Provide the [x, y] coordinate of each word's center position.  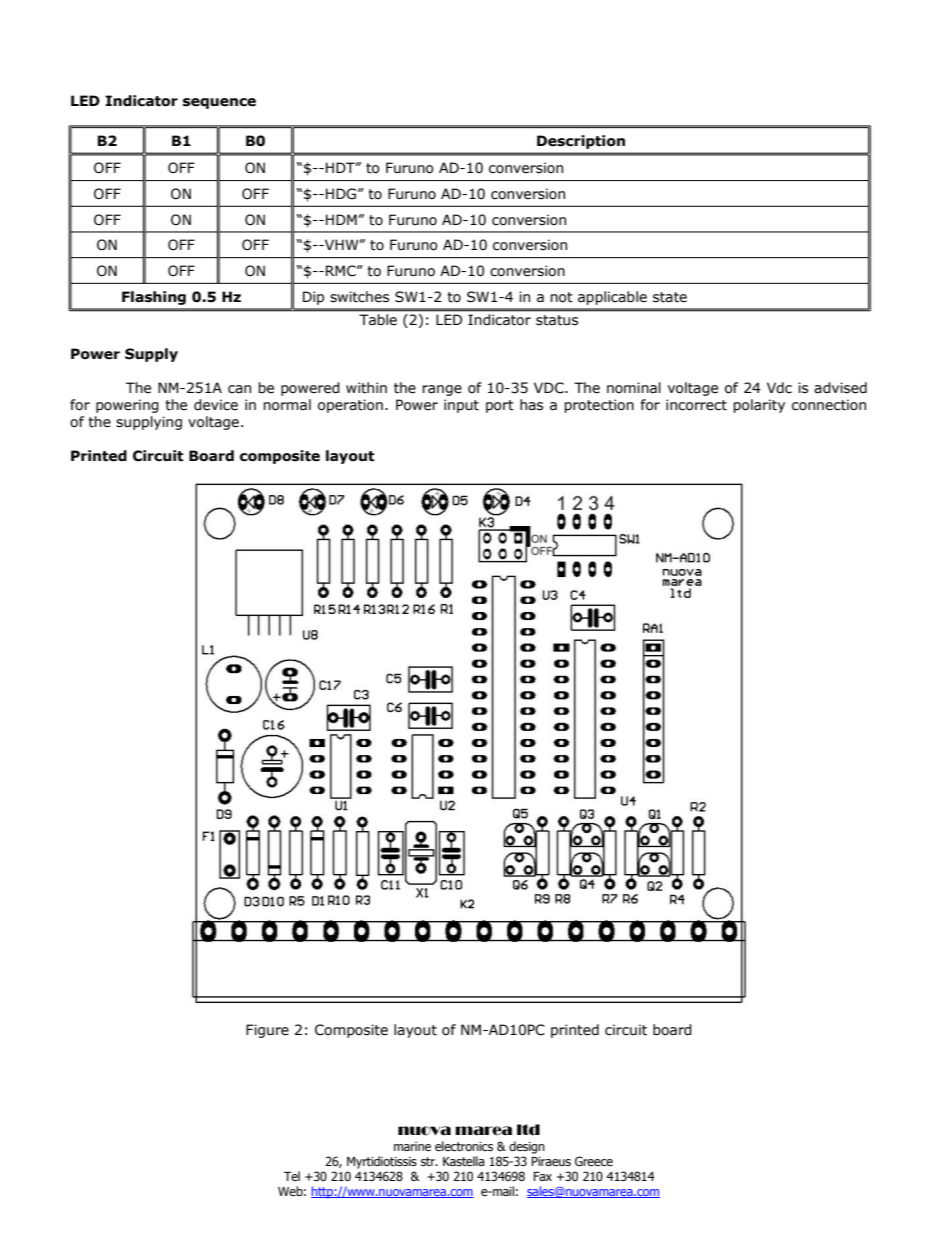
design [527, 1147]
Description [581, 142]
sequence [219, 103]
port [500, 406]
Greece [594, 1161]
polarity [759, 406]
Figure [267, 1031]
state [670, 297]
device [216, 405]
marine [412, 1147]
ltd [528, 1130]
